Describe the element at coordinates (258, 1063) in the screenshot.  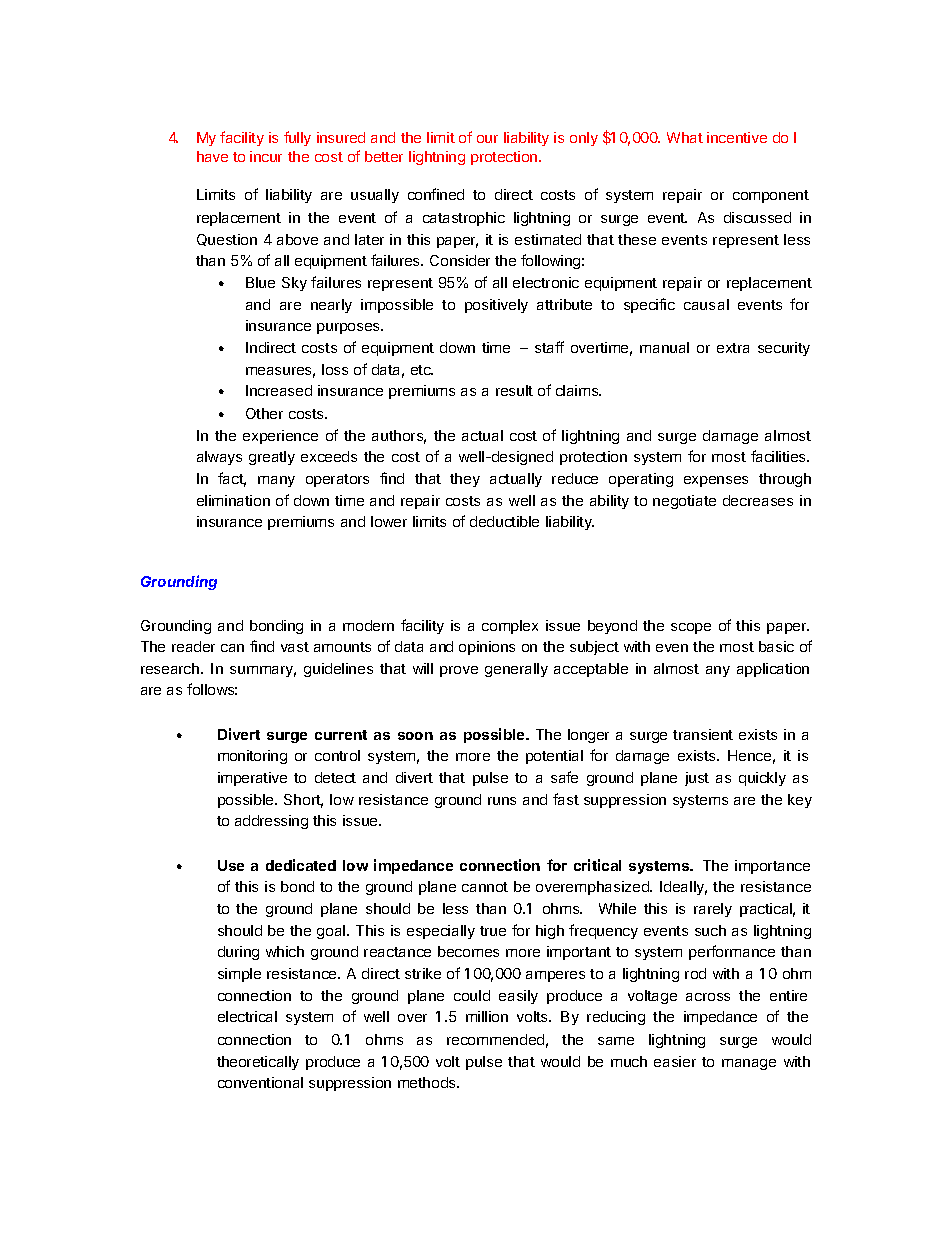
I see `theoretically` at that location.
